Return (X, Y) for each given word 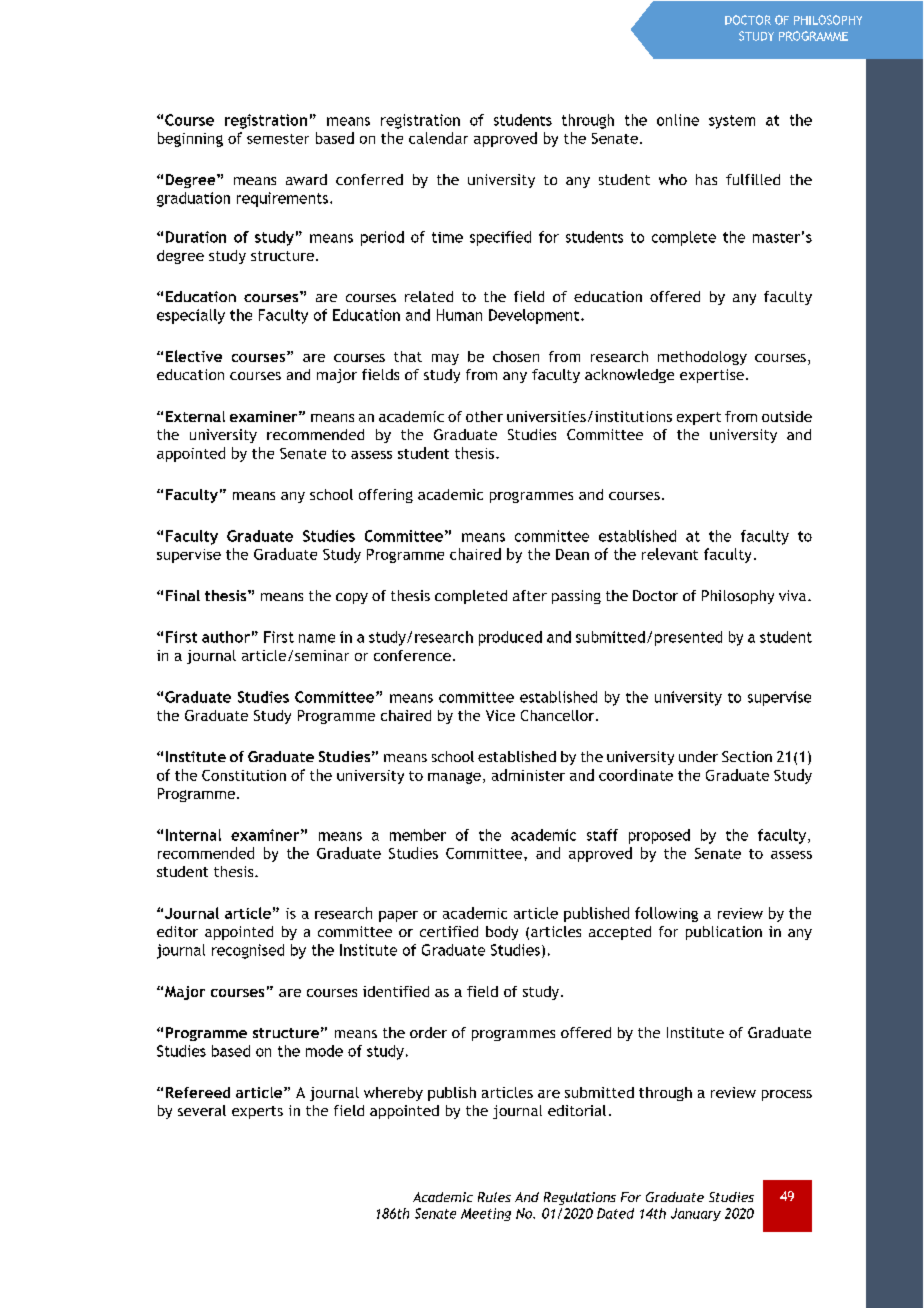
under (698, 756)
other (484, 416)
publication (724, 933)
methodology (702, 358)
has (706, 179)
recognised (248, 951)
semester (278, 139)
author (226, 637)
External (195, 416)
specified (500, 238)
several (202, 1110)
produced (510, 638)
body (502, 933)
